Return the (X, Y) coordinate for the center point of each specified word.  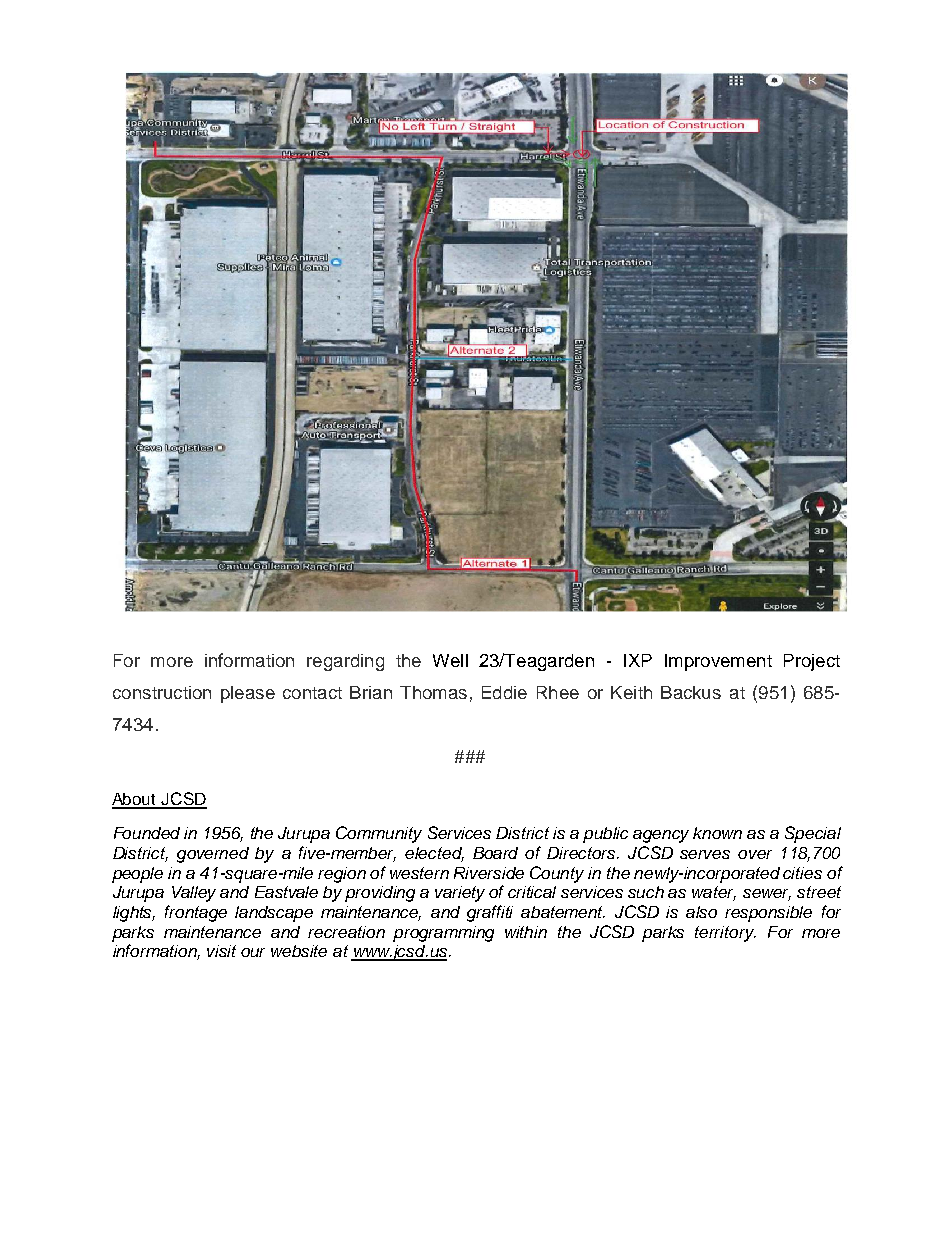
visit (221, 951)
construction (162, 692)
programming (443, 934)
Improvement (718, 662)
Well (450, 660)
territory (725, 934)
